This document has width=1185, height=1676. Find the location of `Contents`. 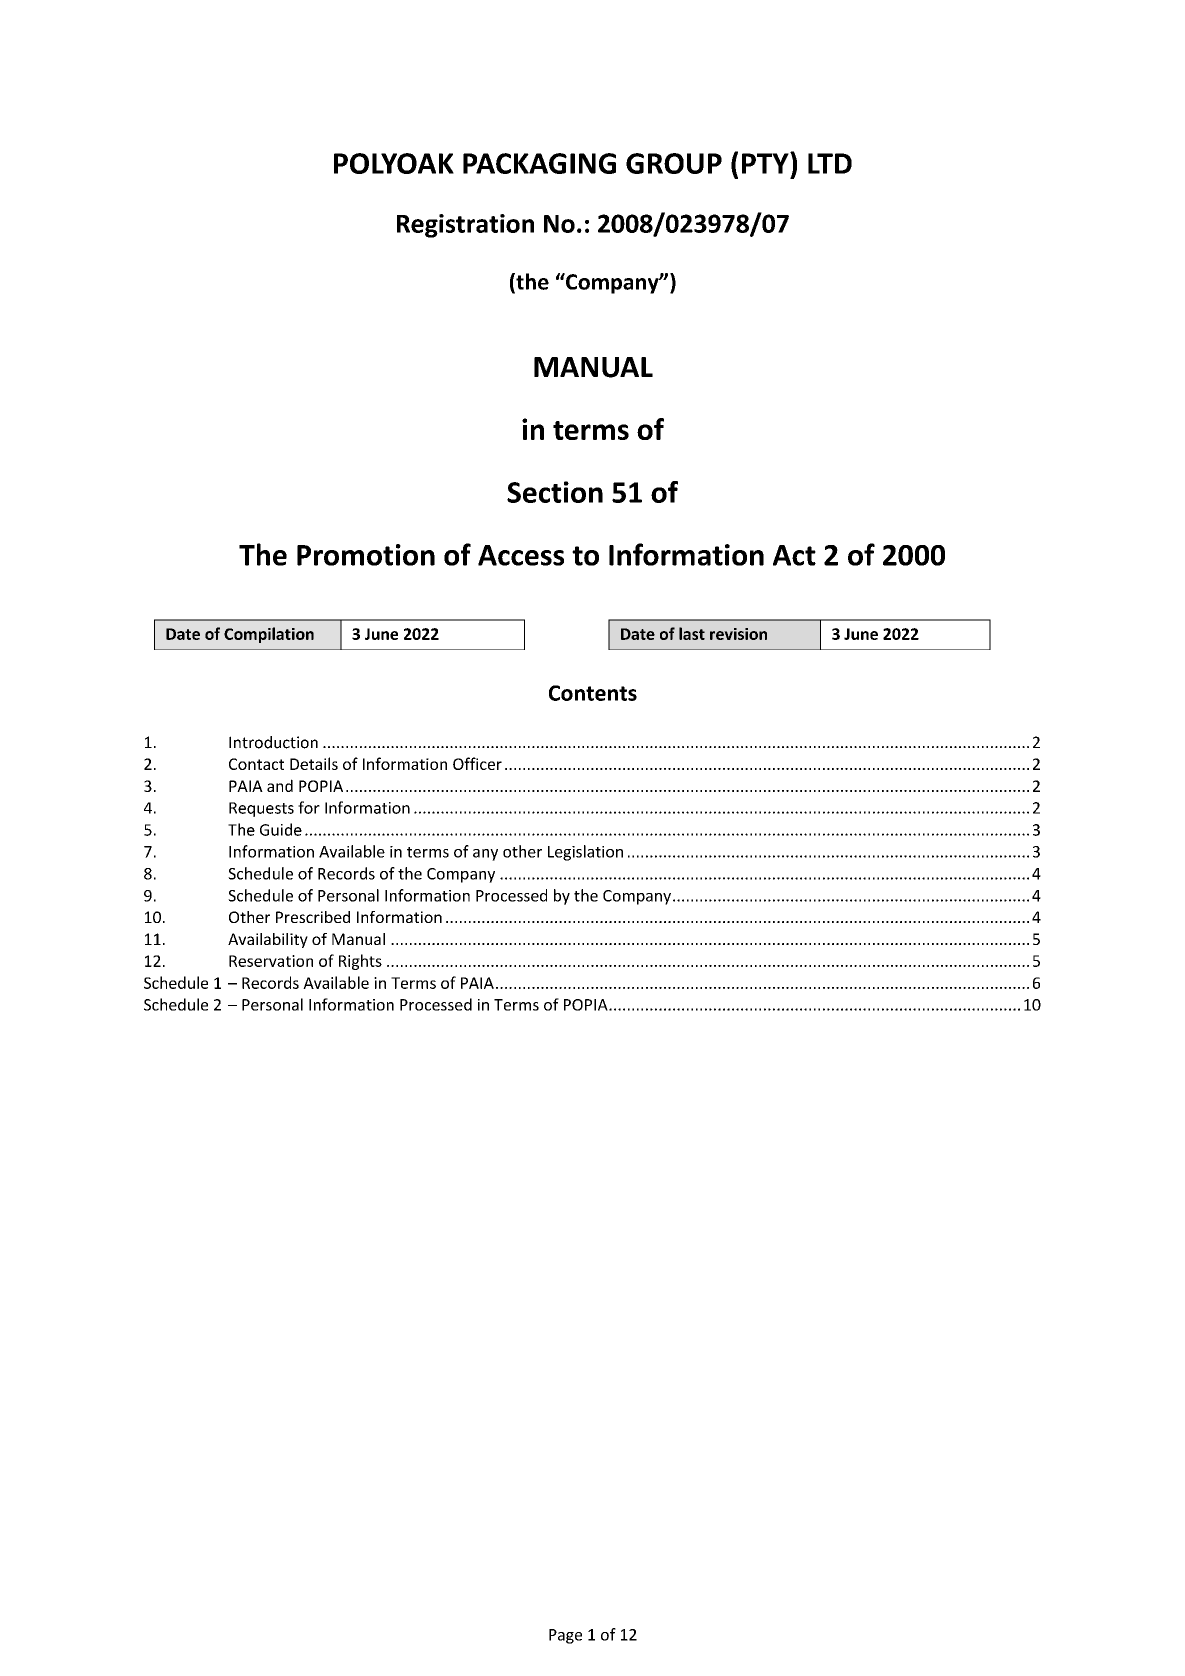

Contents is located at coordinates (593, 693).
